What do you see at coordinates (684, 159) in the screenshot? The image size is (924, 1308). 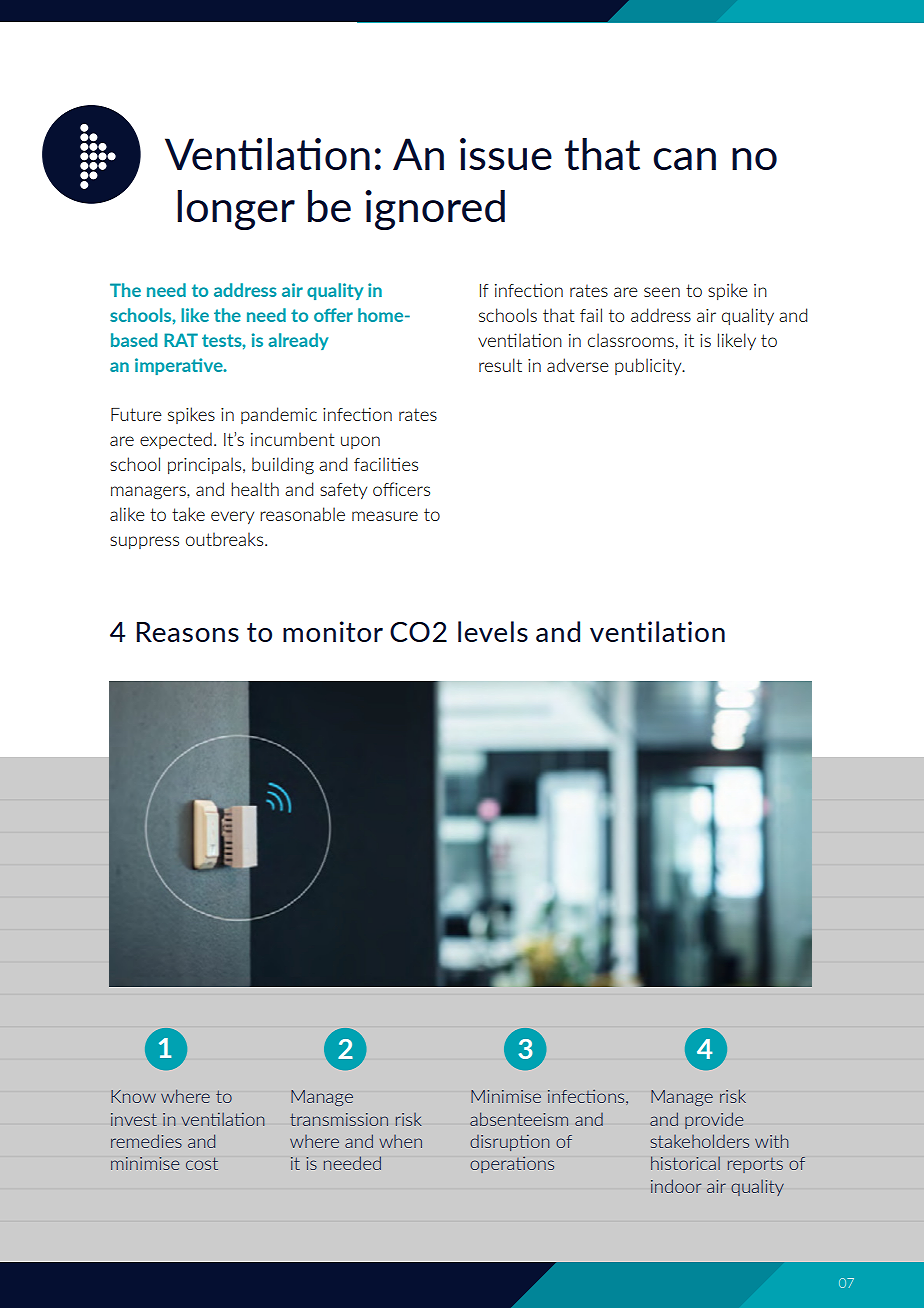 I see `can` at bounding box center [684, 159].
